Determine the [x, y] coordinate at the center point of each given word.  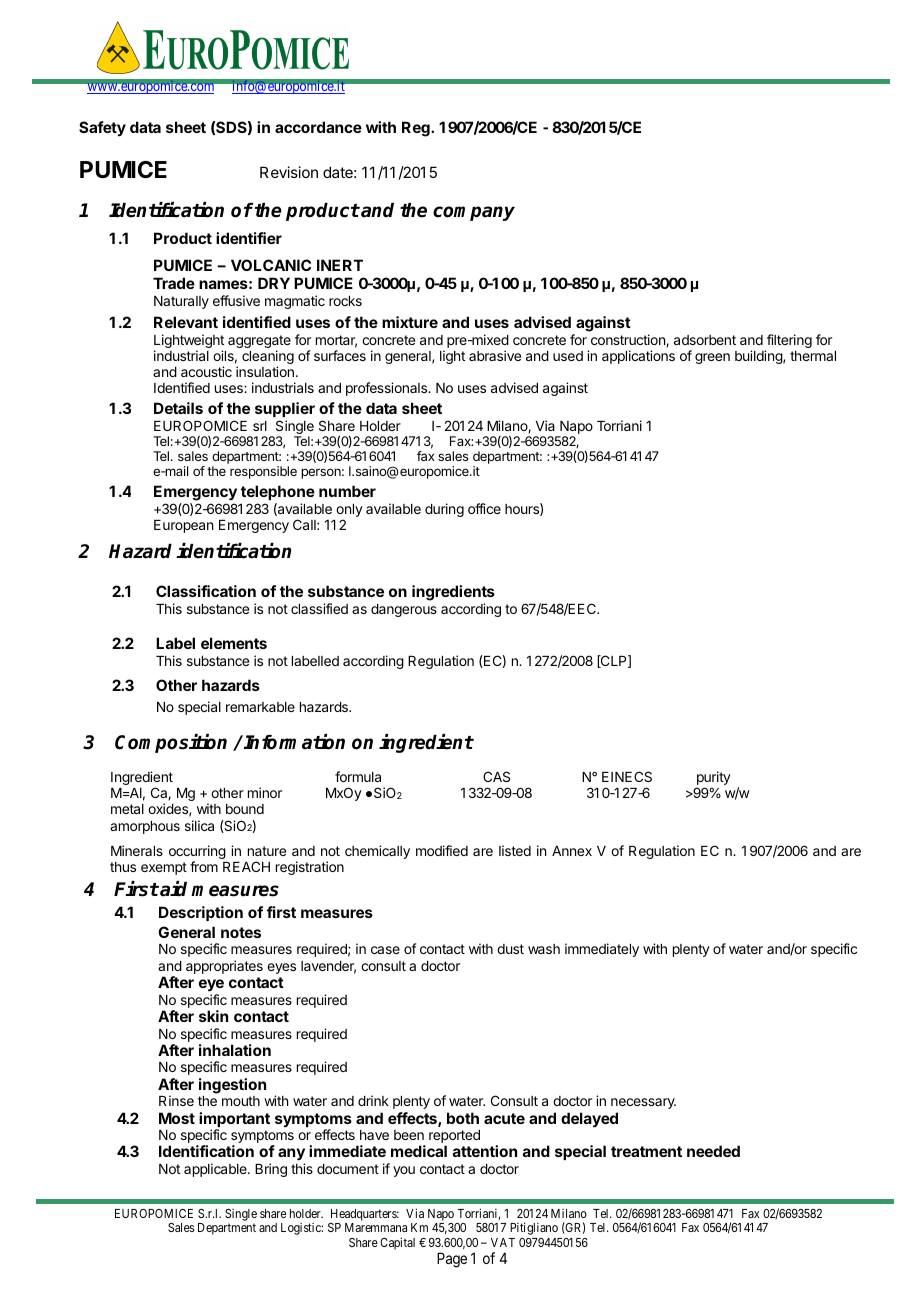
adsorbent [705, 340]
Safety [102, 128]
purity [713, 779]
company [474, 213]
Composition [171, 743]
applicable [216, 1170]
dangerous [404, 610]
